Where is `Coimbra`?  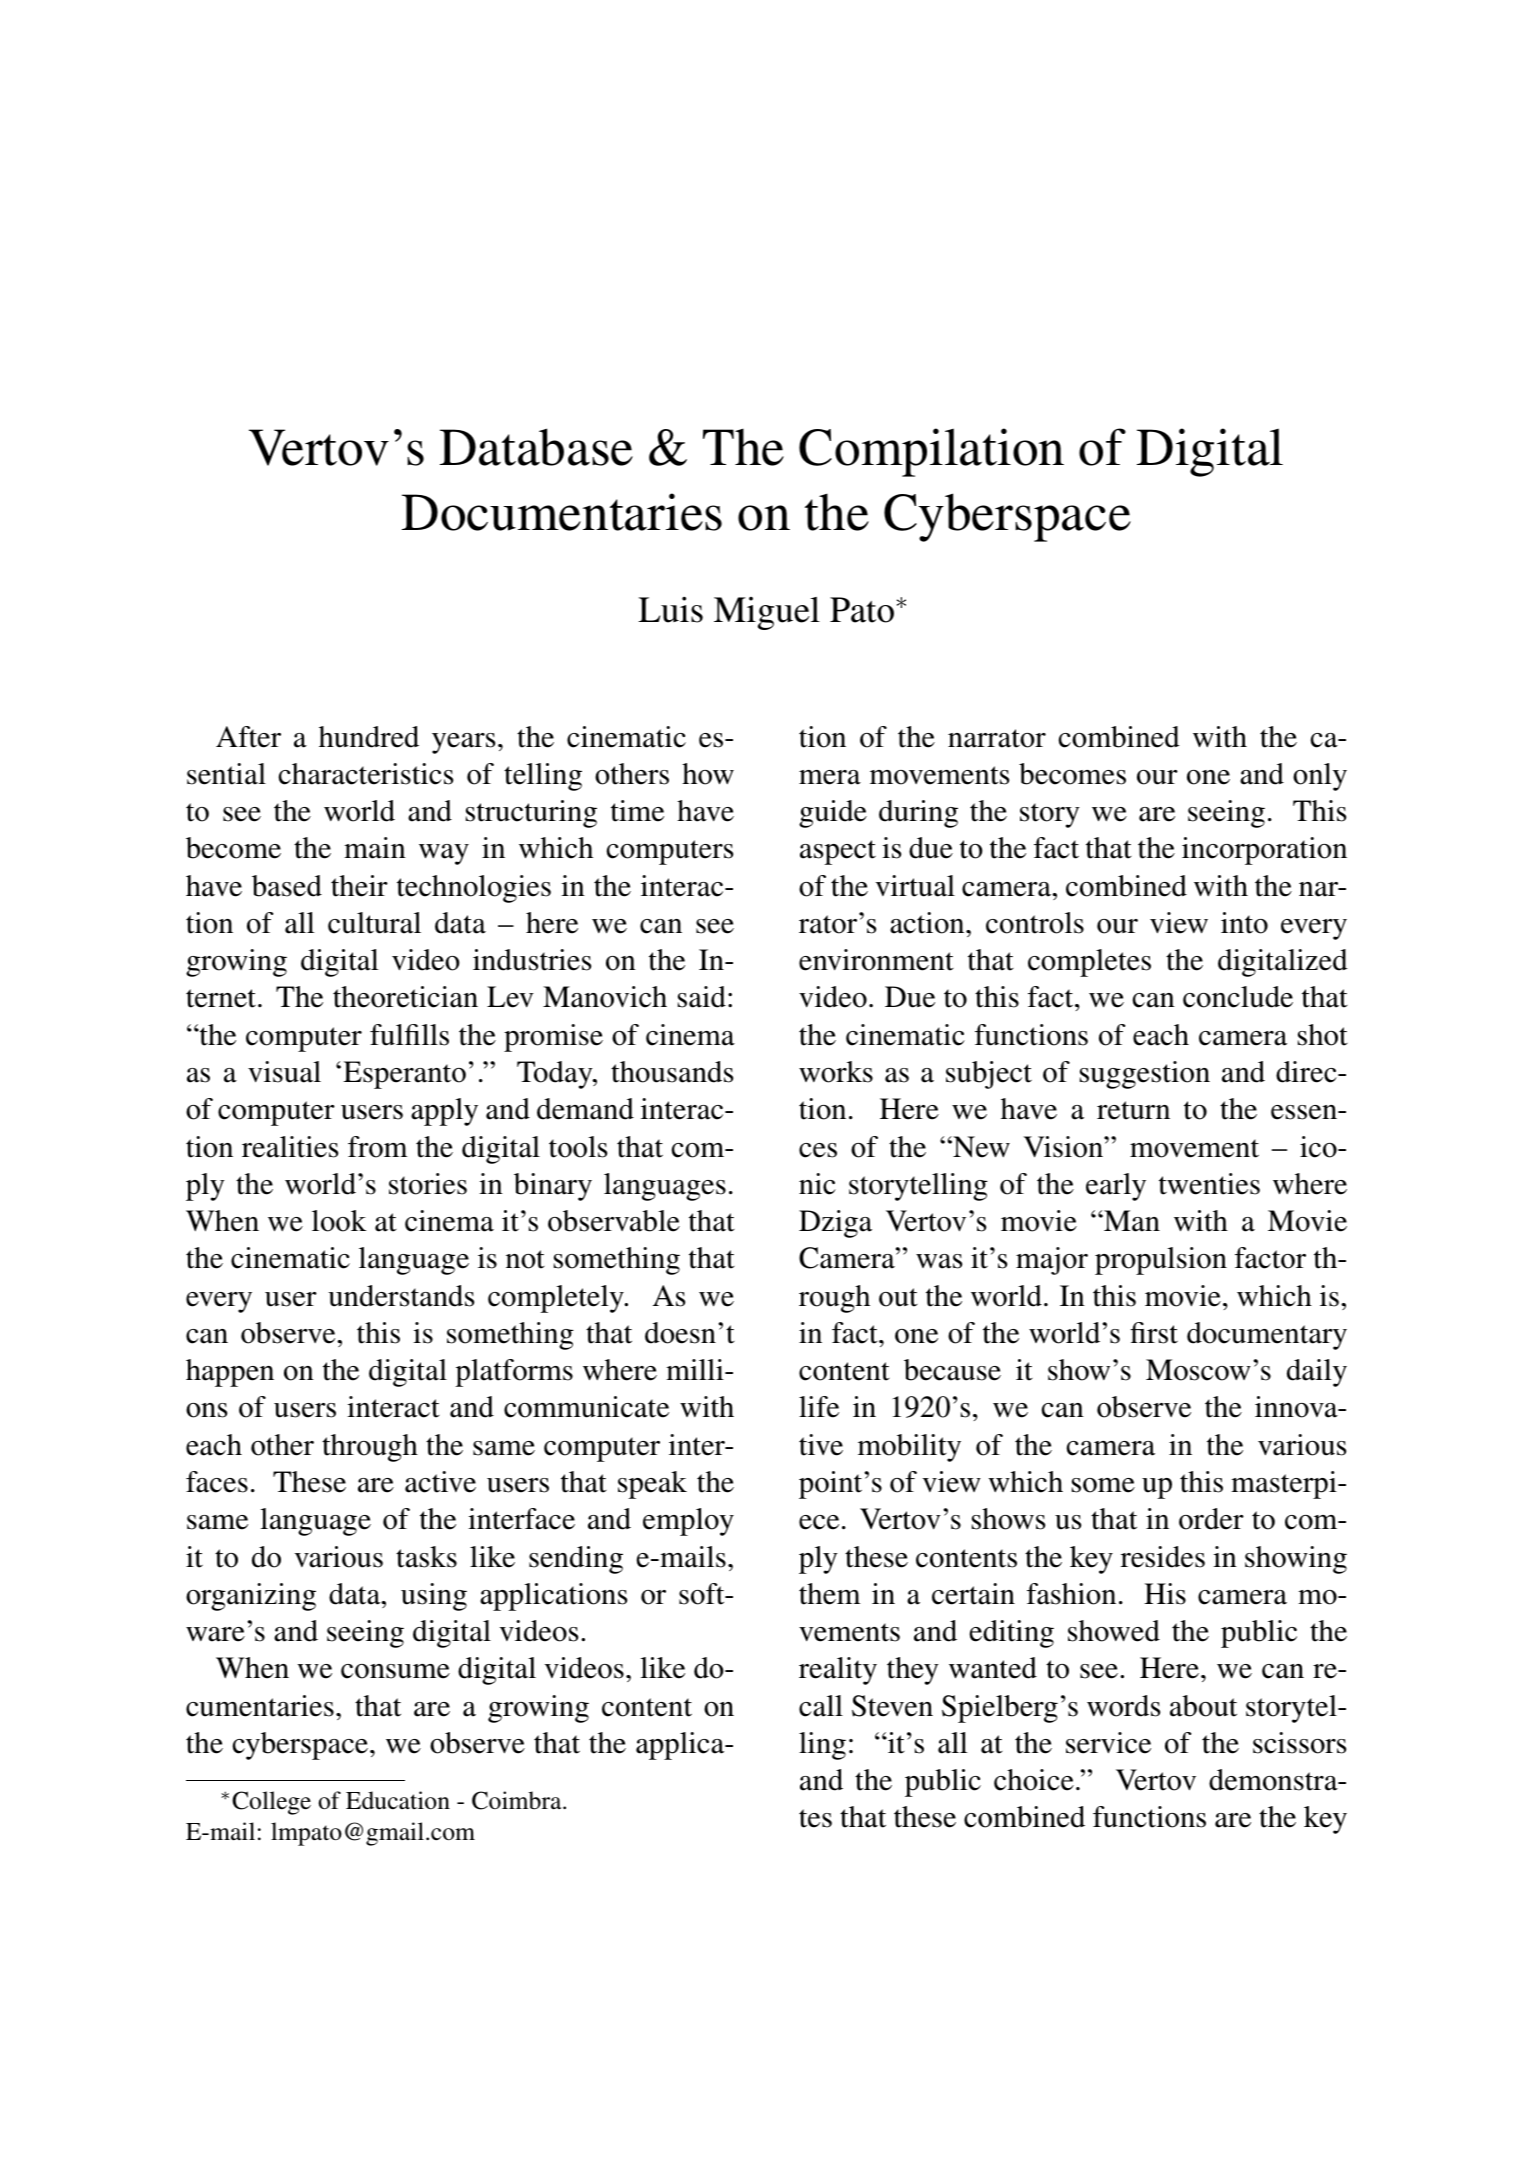
Coimbra is located at coordinates (518, 1800).
